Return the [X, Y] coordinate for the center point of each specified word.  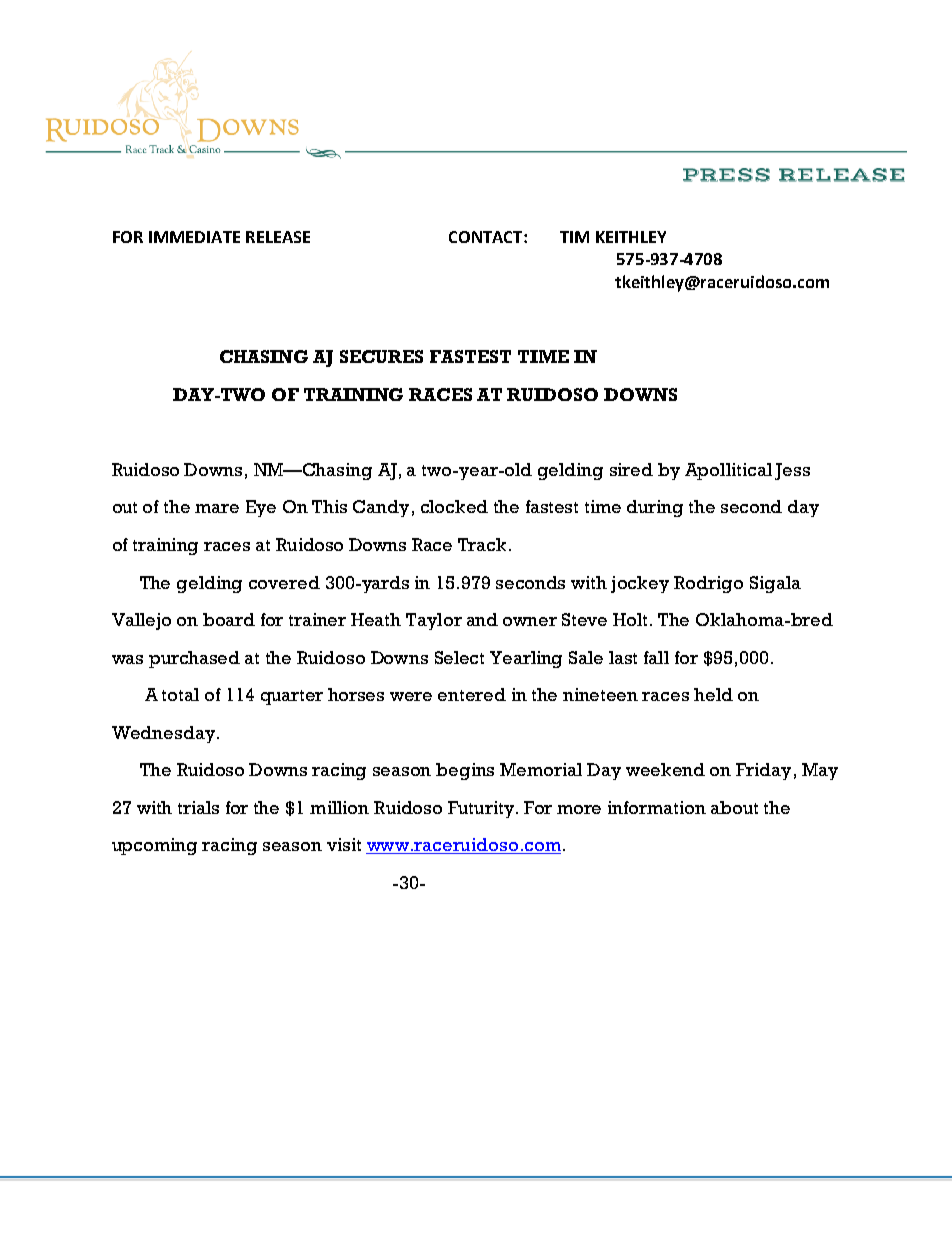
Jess [792, 471]
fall [656, 657]
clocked [454, 506]
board [229, 619]
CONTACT [487, 237]
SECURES [381, 356]
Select [459, 657]
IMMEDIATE [194, 237]
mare [217, 508]
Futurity [482, 809]
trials [198, 807]
